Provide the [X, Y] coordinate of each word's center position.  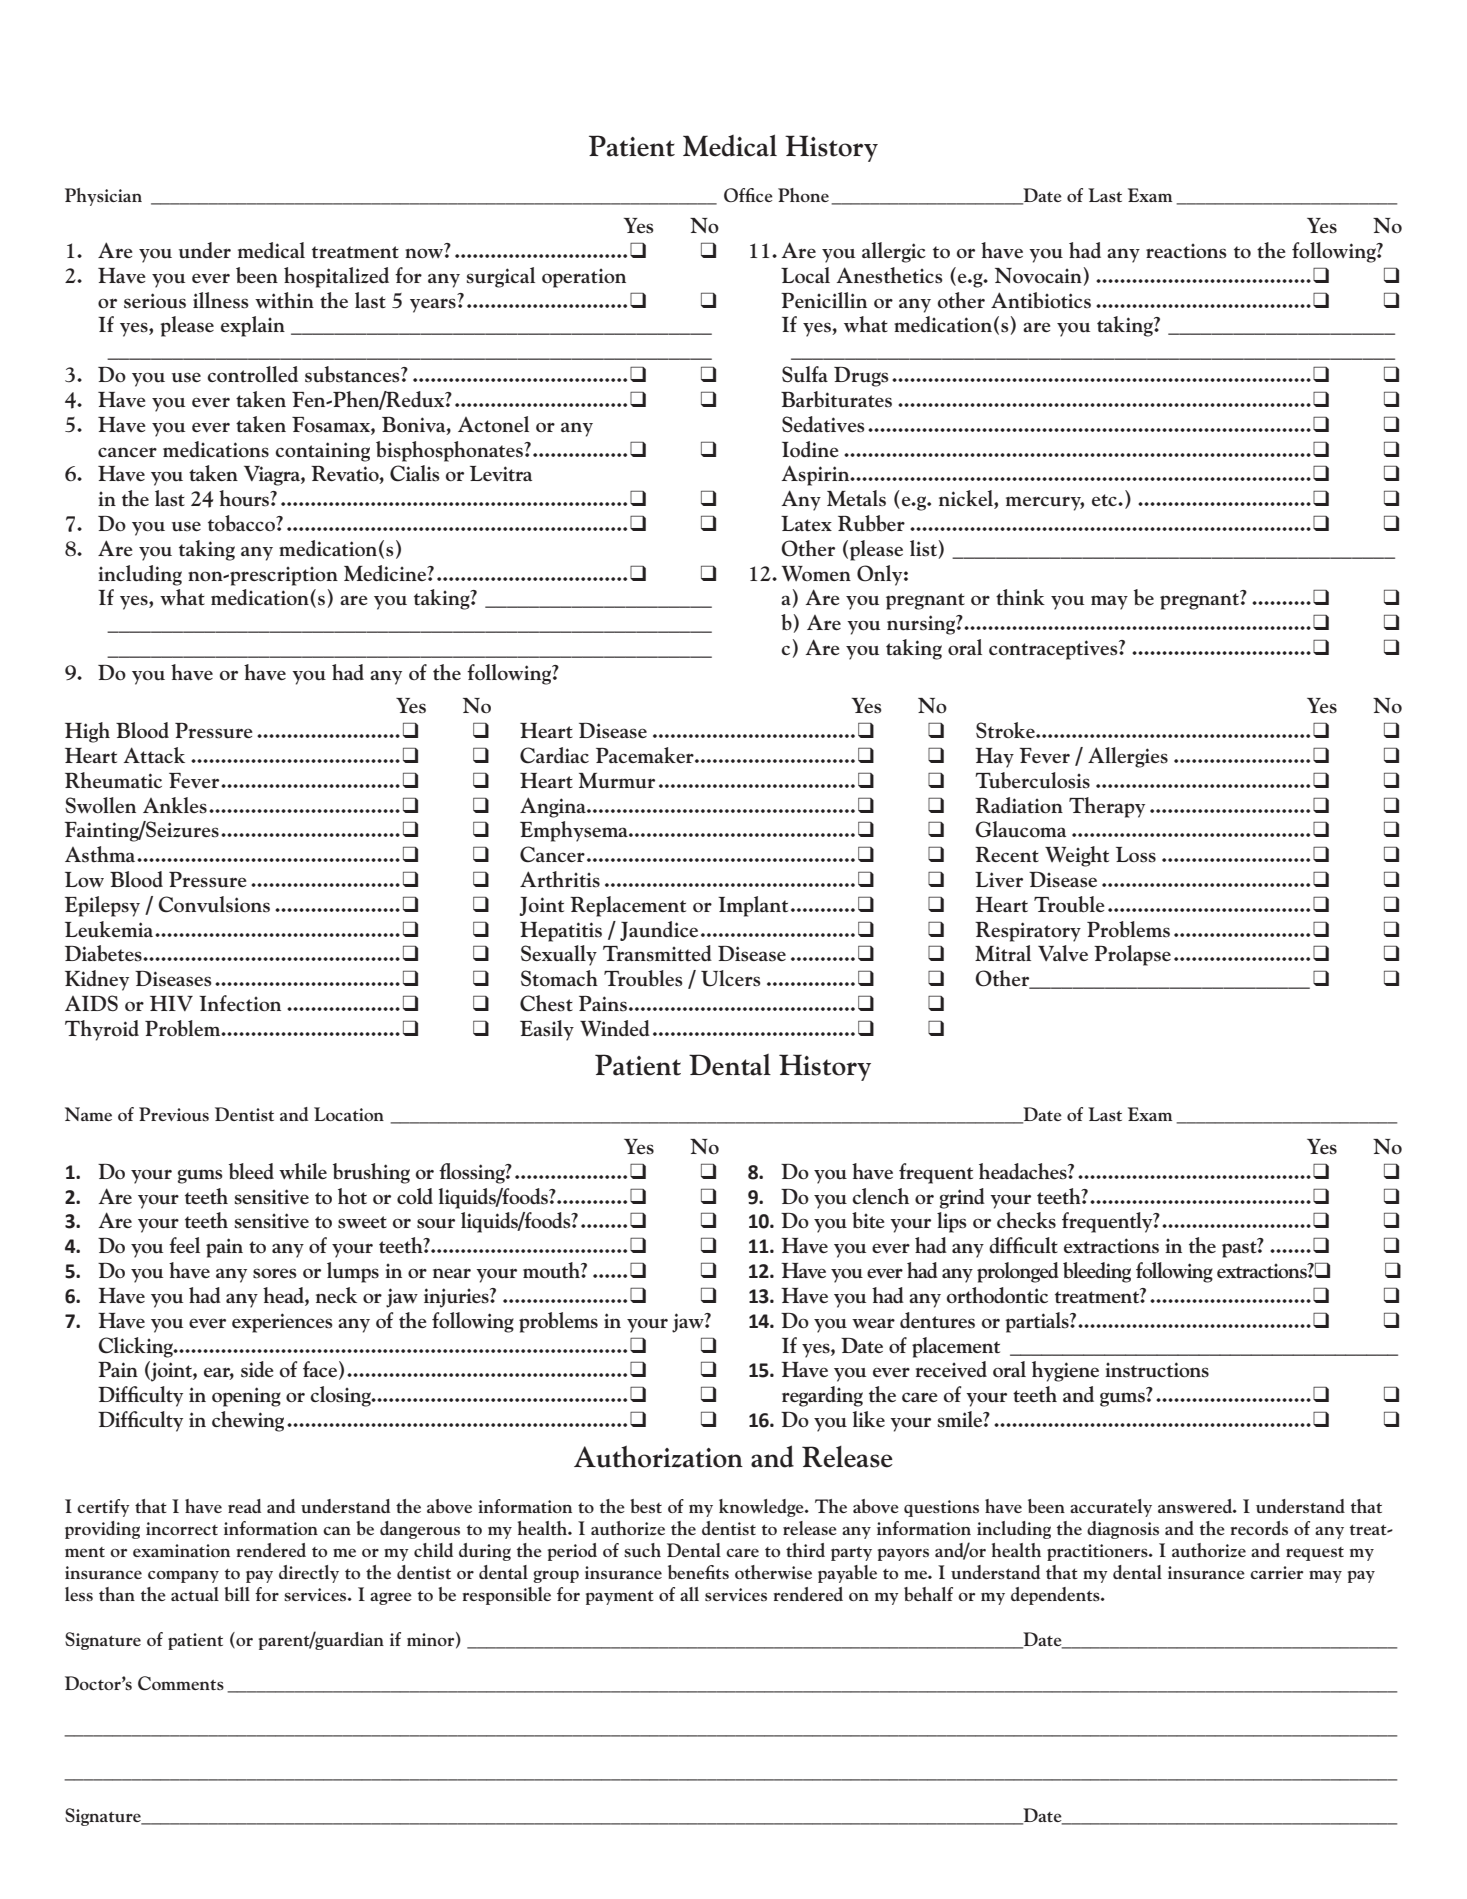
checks [1026, 1220]
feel [184, 1245]
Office [748, 195]
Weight [1077, 856]
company [183, 1576]
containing [323, 452]
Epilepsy [102, 906]
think [1020, 597]
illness [221, 300]
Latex [806, 523]
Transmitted [657, 953]
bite [868, 1220]
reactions [1186, 251]
